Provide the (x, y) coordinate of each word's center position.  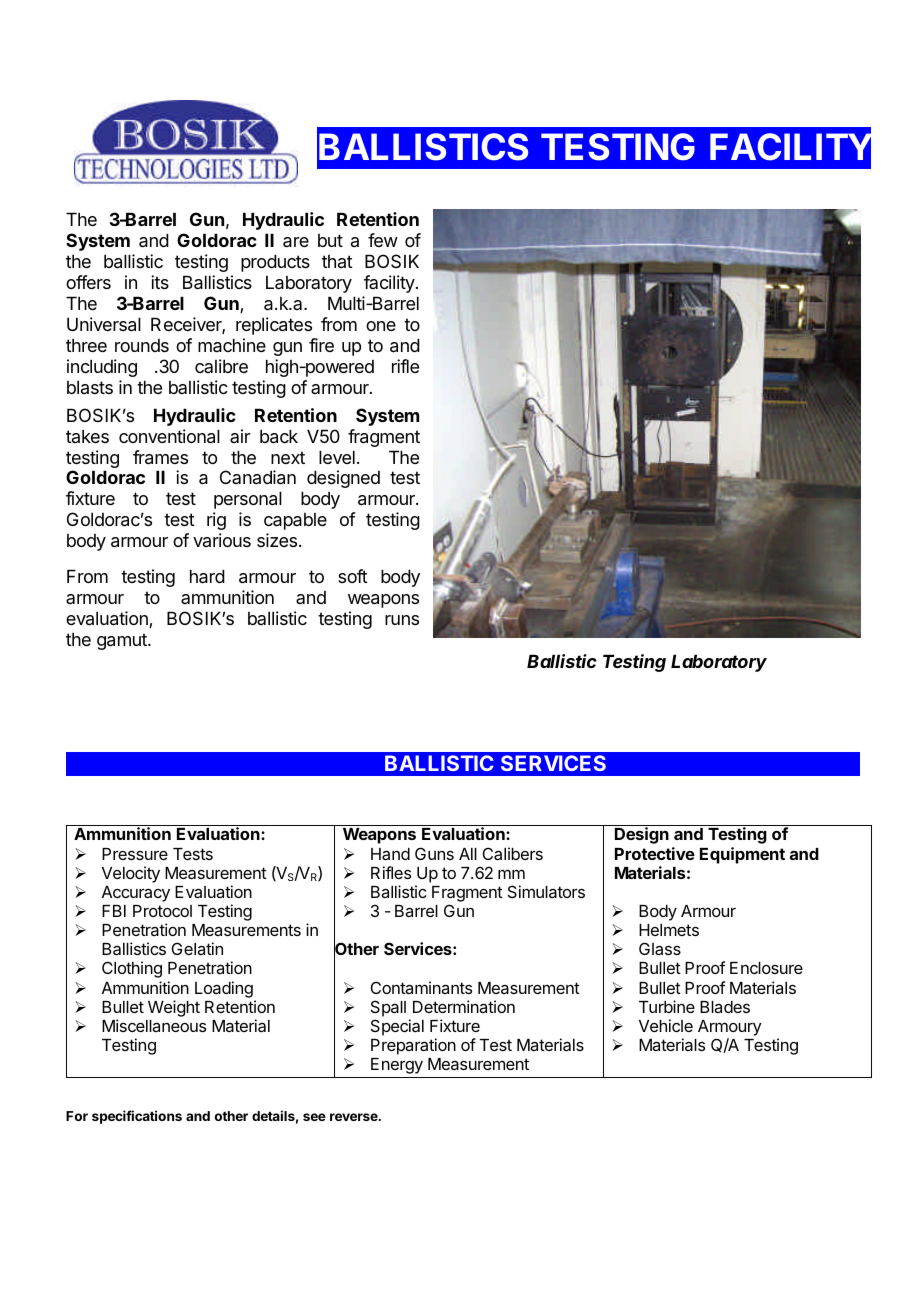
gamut (123, 641)
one (381, 326)
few (383, 240)
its (160, 282)
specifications (137, 1117)
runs (402, 620)
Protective (655, 853)
